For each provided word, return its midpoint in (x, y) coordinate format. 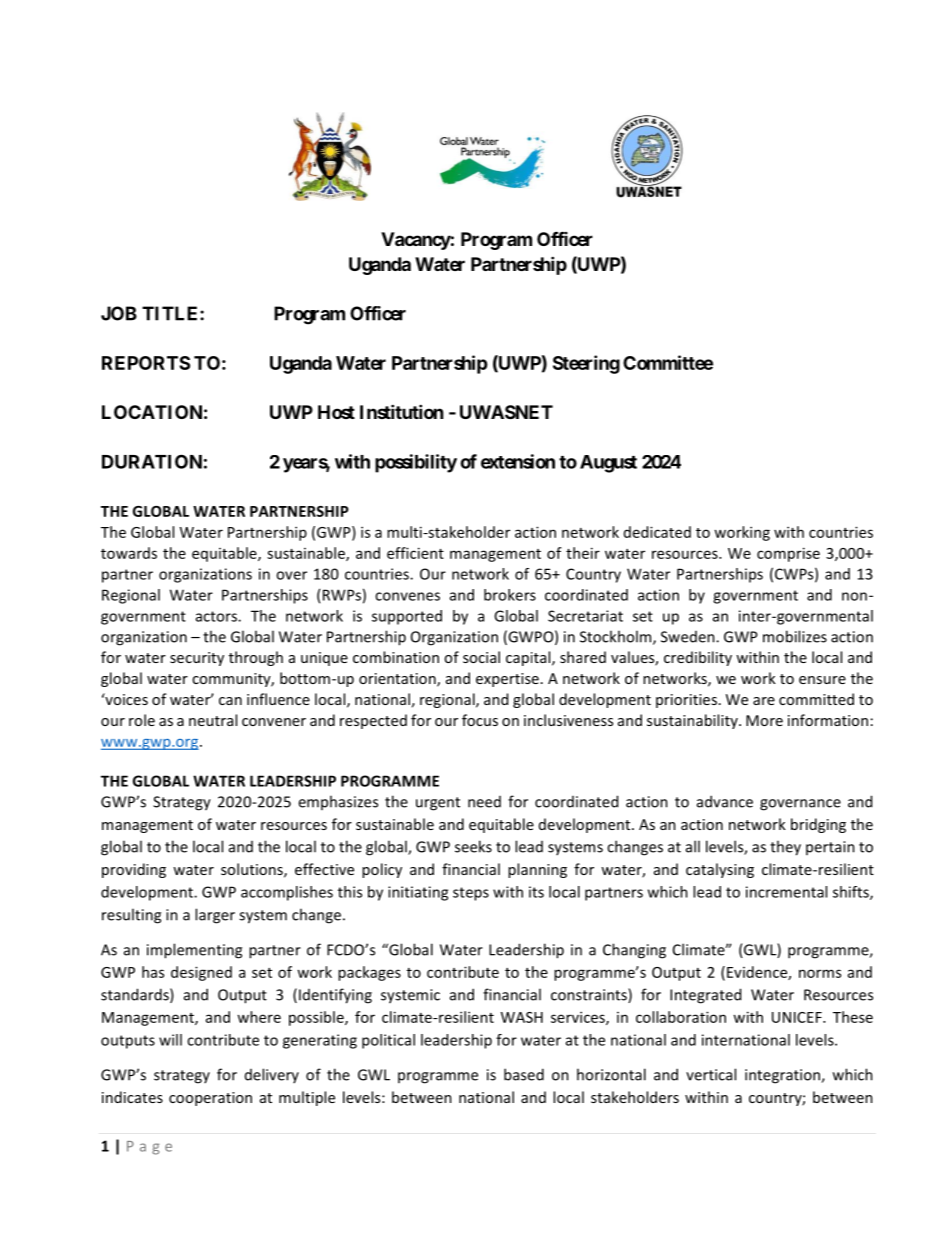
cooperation (210, 1099)
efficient (415, 553)
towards (129, 553)
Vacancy (416, 241)
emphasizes (338, 802)
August (608, 464)
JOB (119, 313)
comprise (788, 554)
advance (725, 801)
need (484, 802)
